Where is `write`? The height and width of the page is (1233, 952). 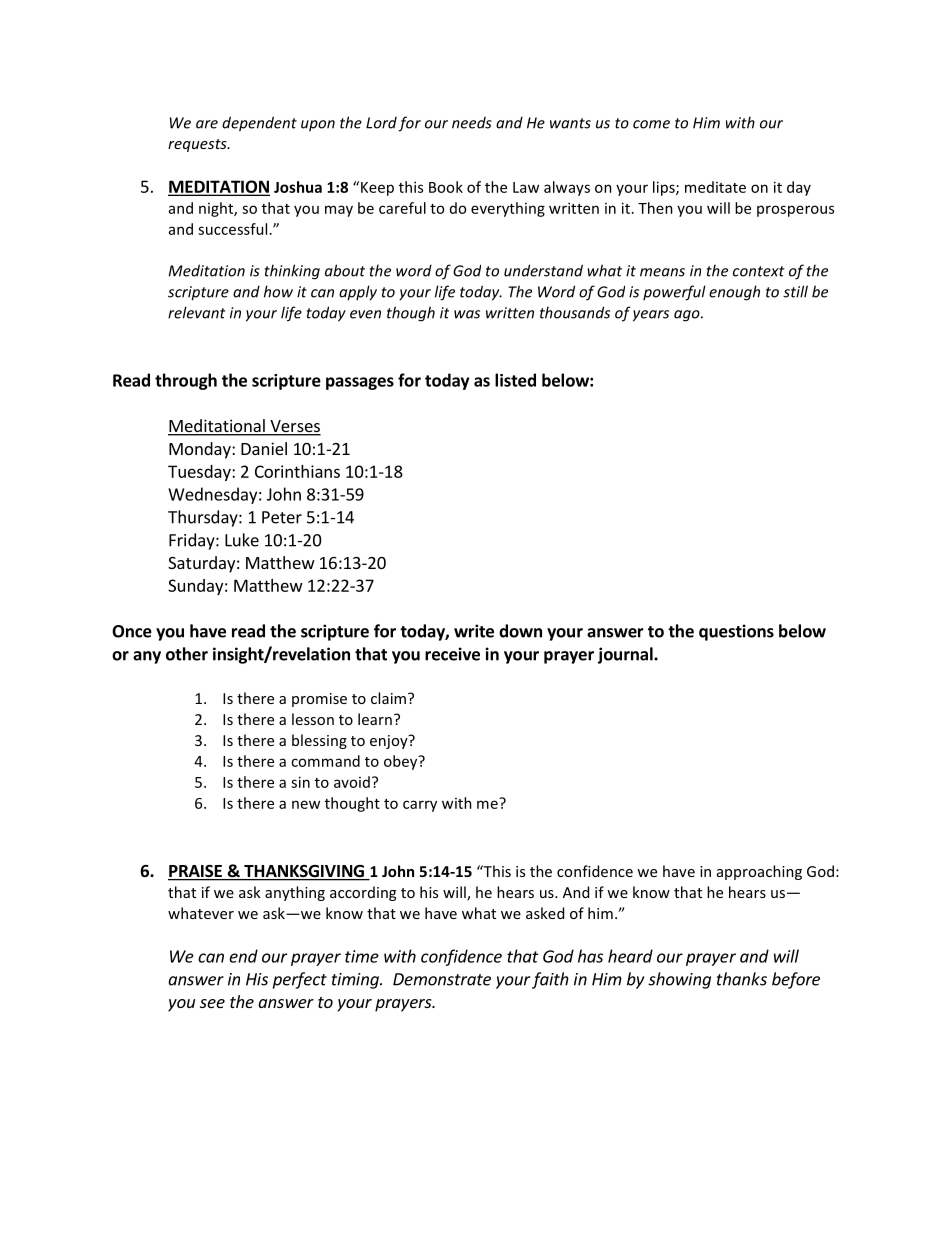 write is located at coordinates (474, 631).
